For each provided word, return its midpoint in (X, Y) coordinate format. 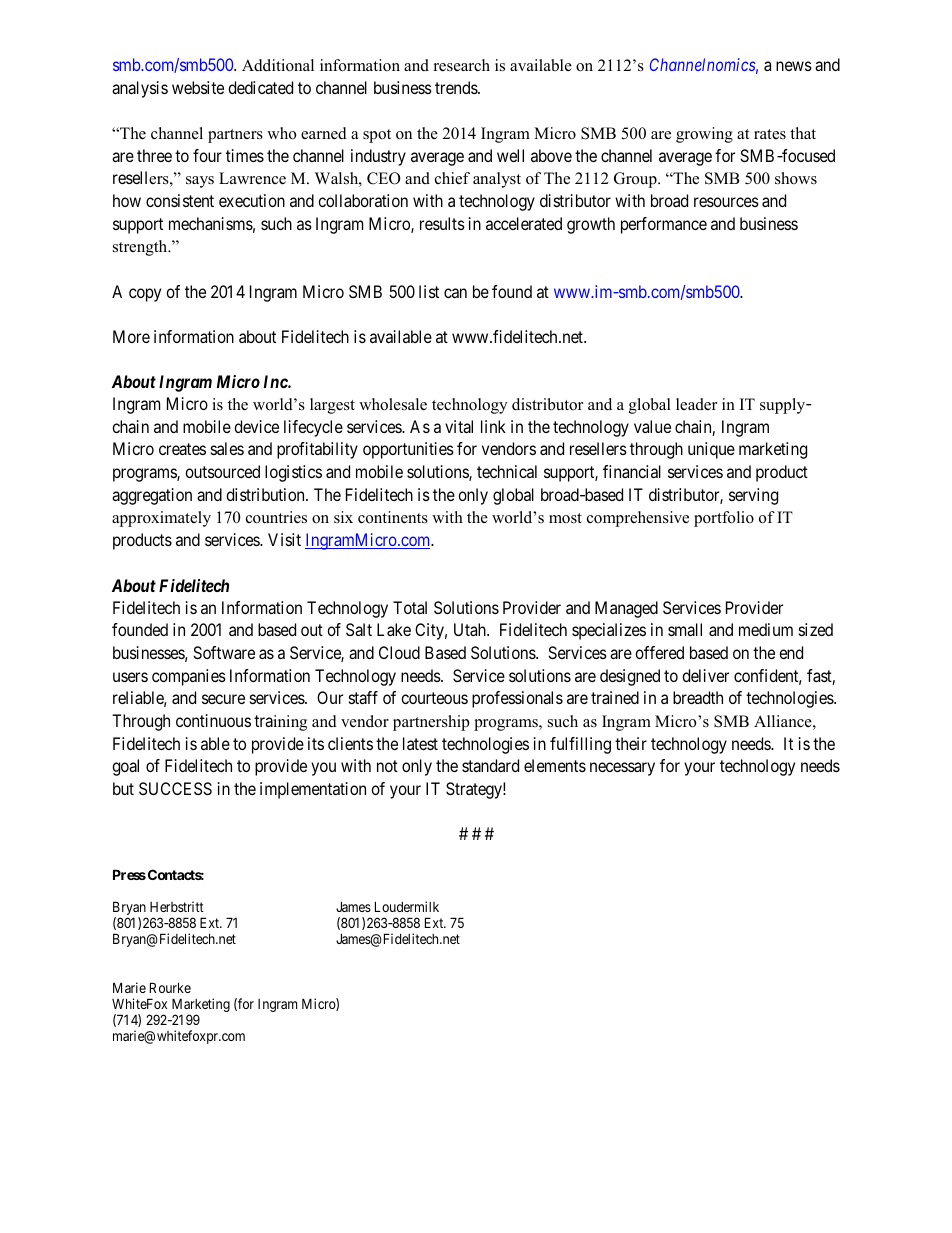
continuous (213, 720)
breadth (698, 697)
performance (664, 225)
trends (457, 87)
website (198, 87)
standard (490, 765)
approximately (161, 519)
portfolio (724, 519)
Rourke (170, 987)
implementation (313, 790)
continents (393, 517)
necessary (622, 769)
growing (704, 135)
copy (145, 295)
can (455, 293)
